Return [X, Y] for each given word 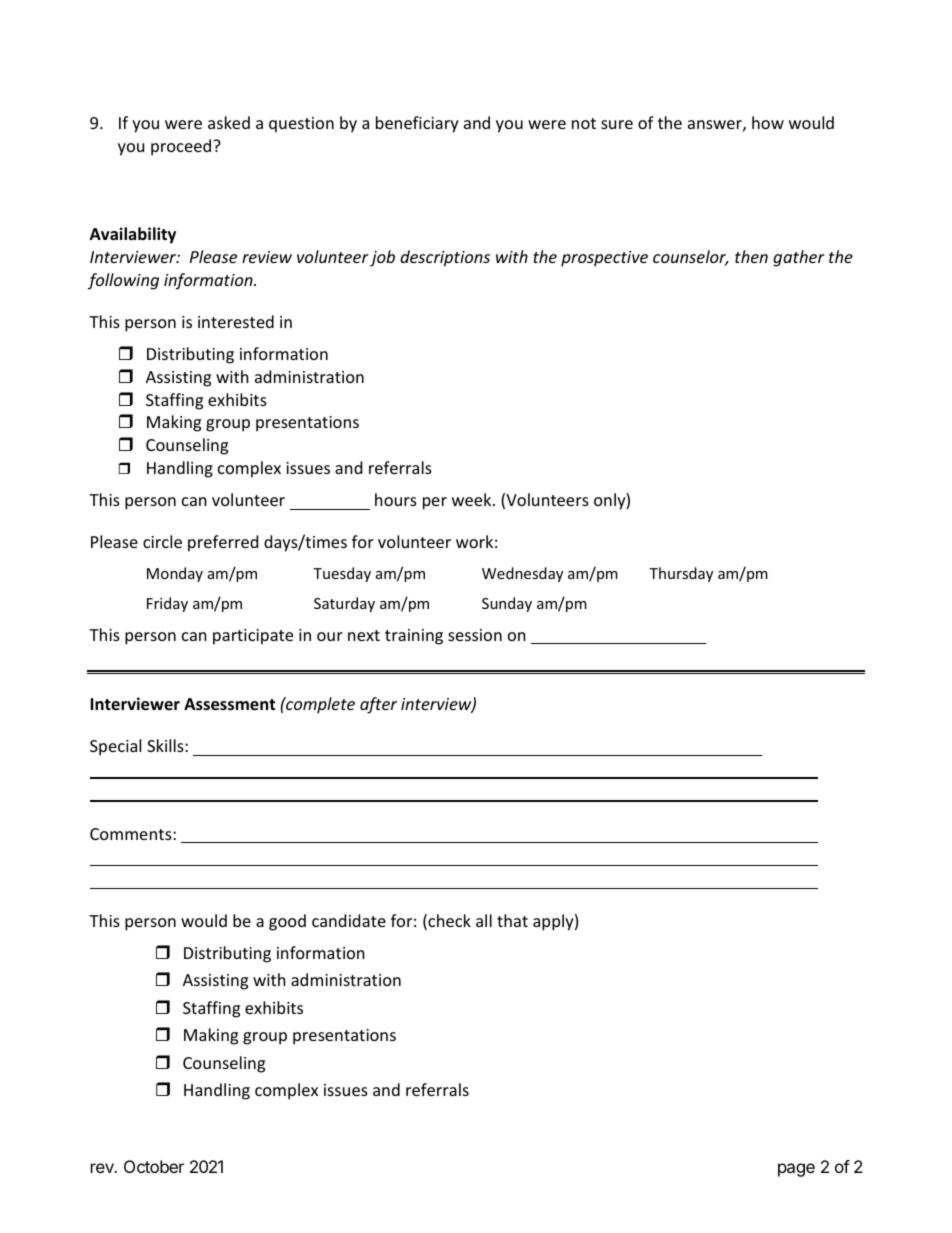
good [287, 922]
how [768, 122]
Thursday [681, 574]
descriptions [445, 258]
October [154, 1166]
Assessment [229, 704]
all [484, 920]
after [378, 705]
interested [236, 321]
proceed [182, 147]
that [512, 920]
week [473, 499]
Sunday [507, 604]
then [751, 256]
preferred [223, 543]
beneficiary [417, 124]
